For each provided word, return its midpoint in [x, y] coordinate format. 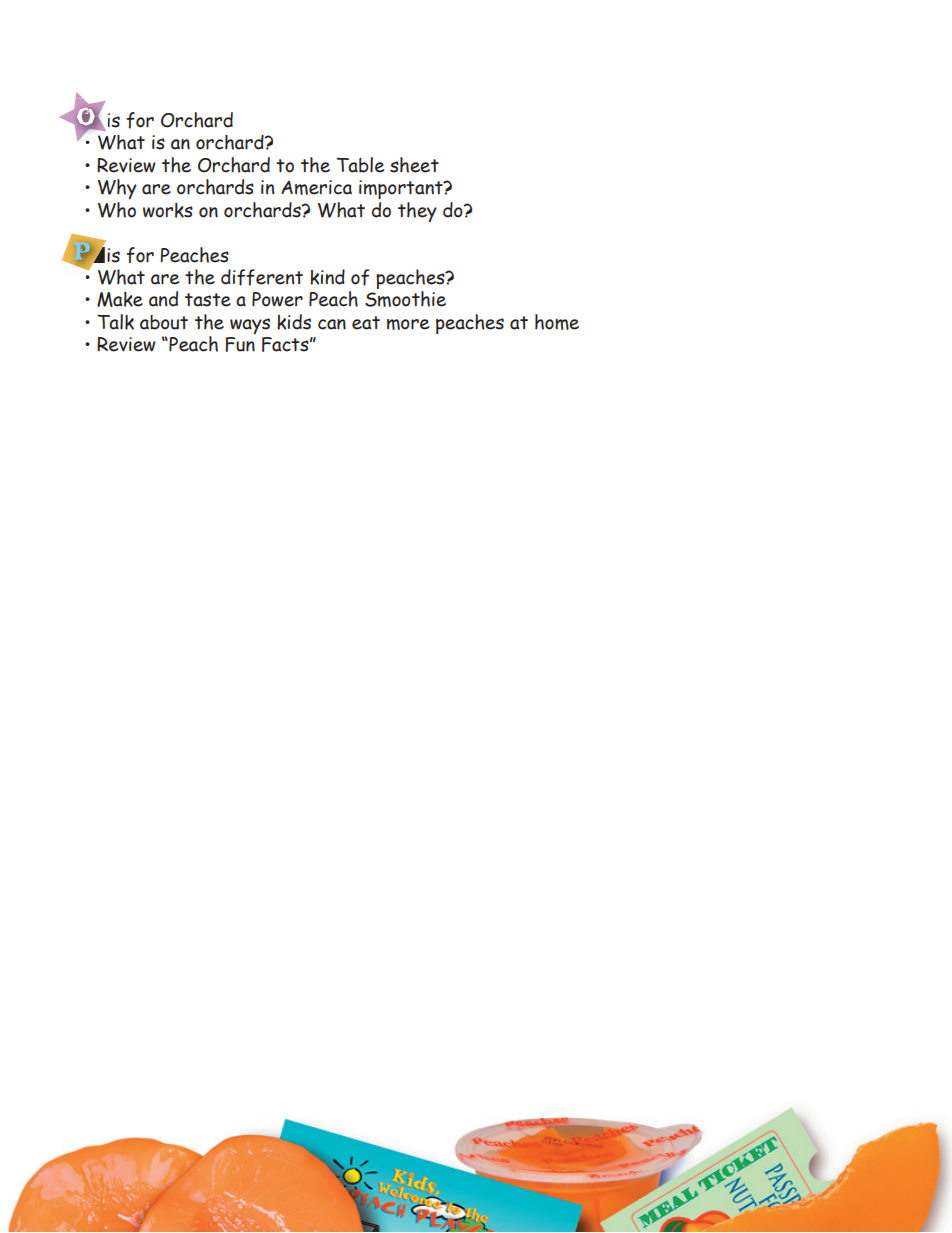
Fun [240, 344]
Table [360, 165]
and [163, 299]
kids [294, 322]
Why [117, 189]
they [417, 212]
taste [208, 300]
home [557, 322]
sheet [414, 165]
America [316, 187]
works [168, 210]
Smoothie [405, 299]
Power [277, 299]
